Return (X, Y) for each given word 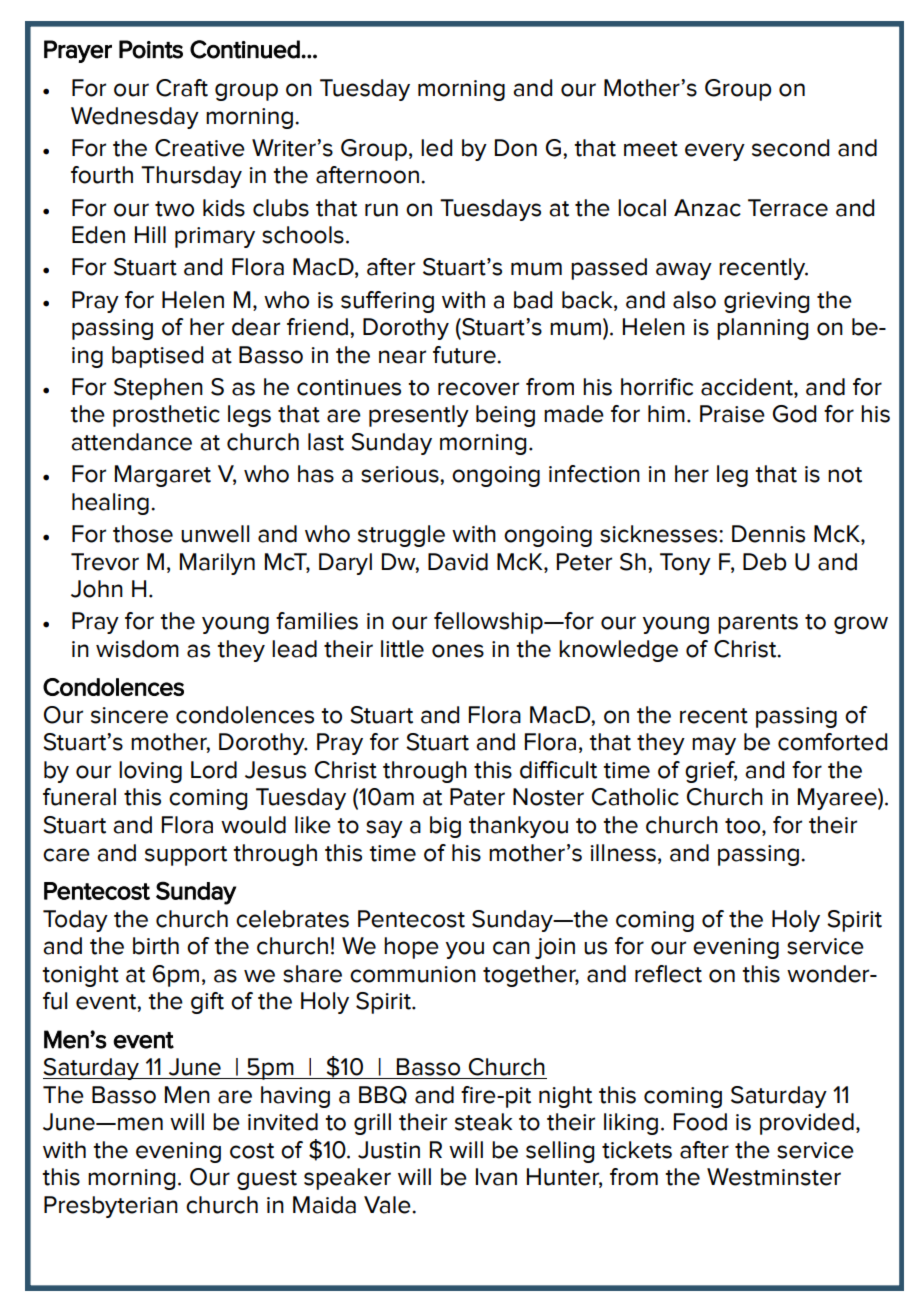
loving (150, 772)
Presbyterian (111, 1207)
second (790, 148)
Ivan (496, 1177)
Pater (477, 797)
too (744, 827)
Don (516, 148)
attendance (131, 442)
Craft (182, 88)
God (794, 414)
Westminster (774, 1177)
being (505, 416)
